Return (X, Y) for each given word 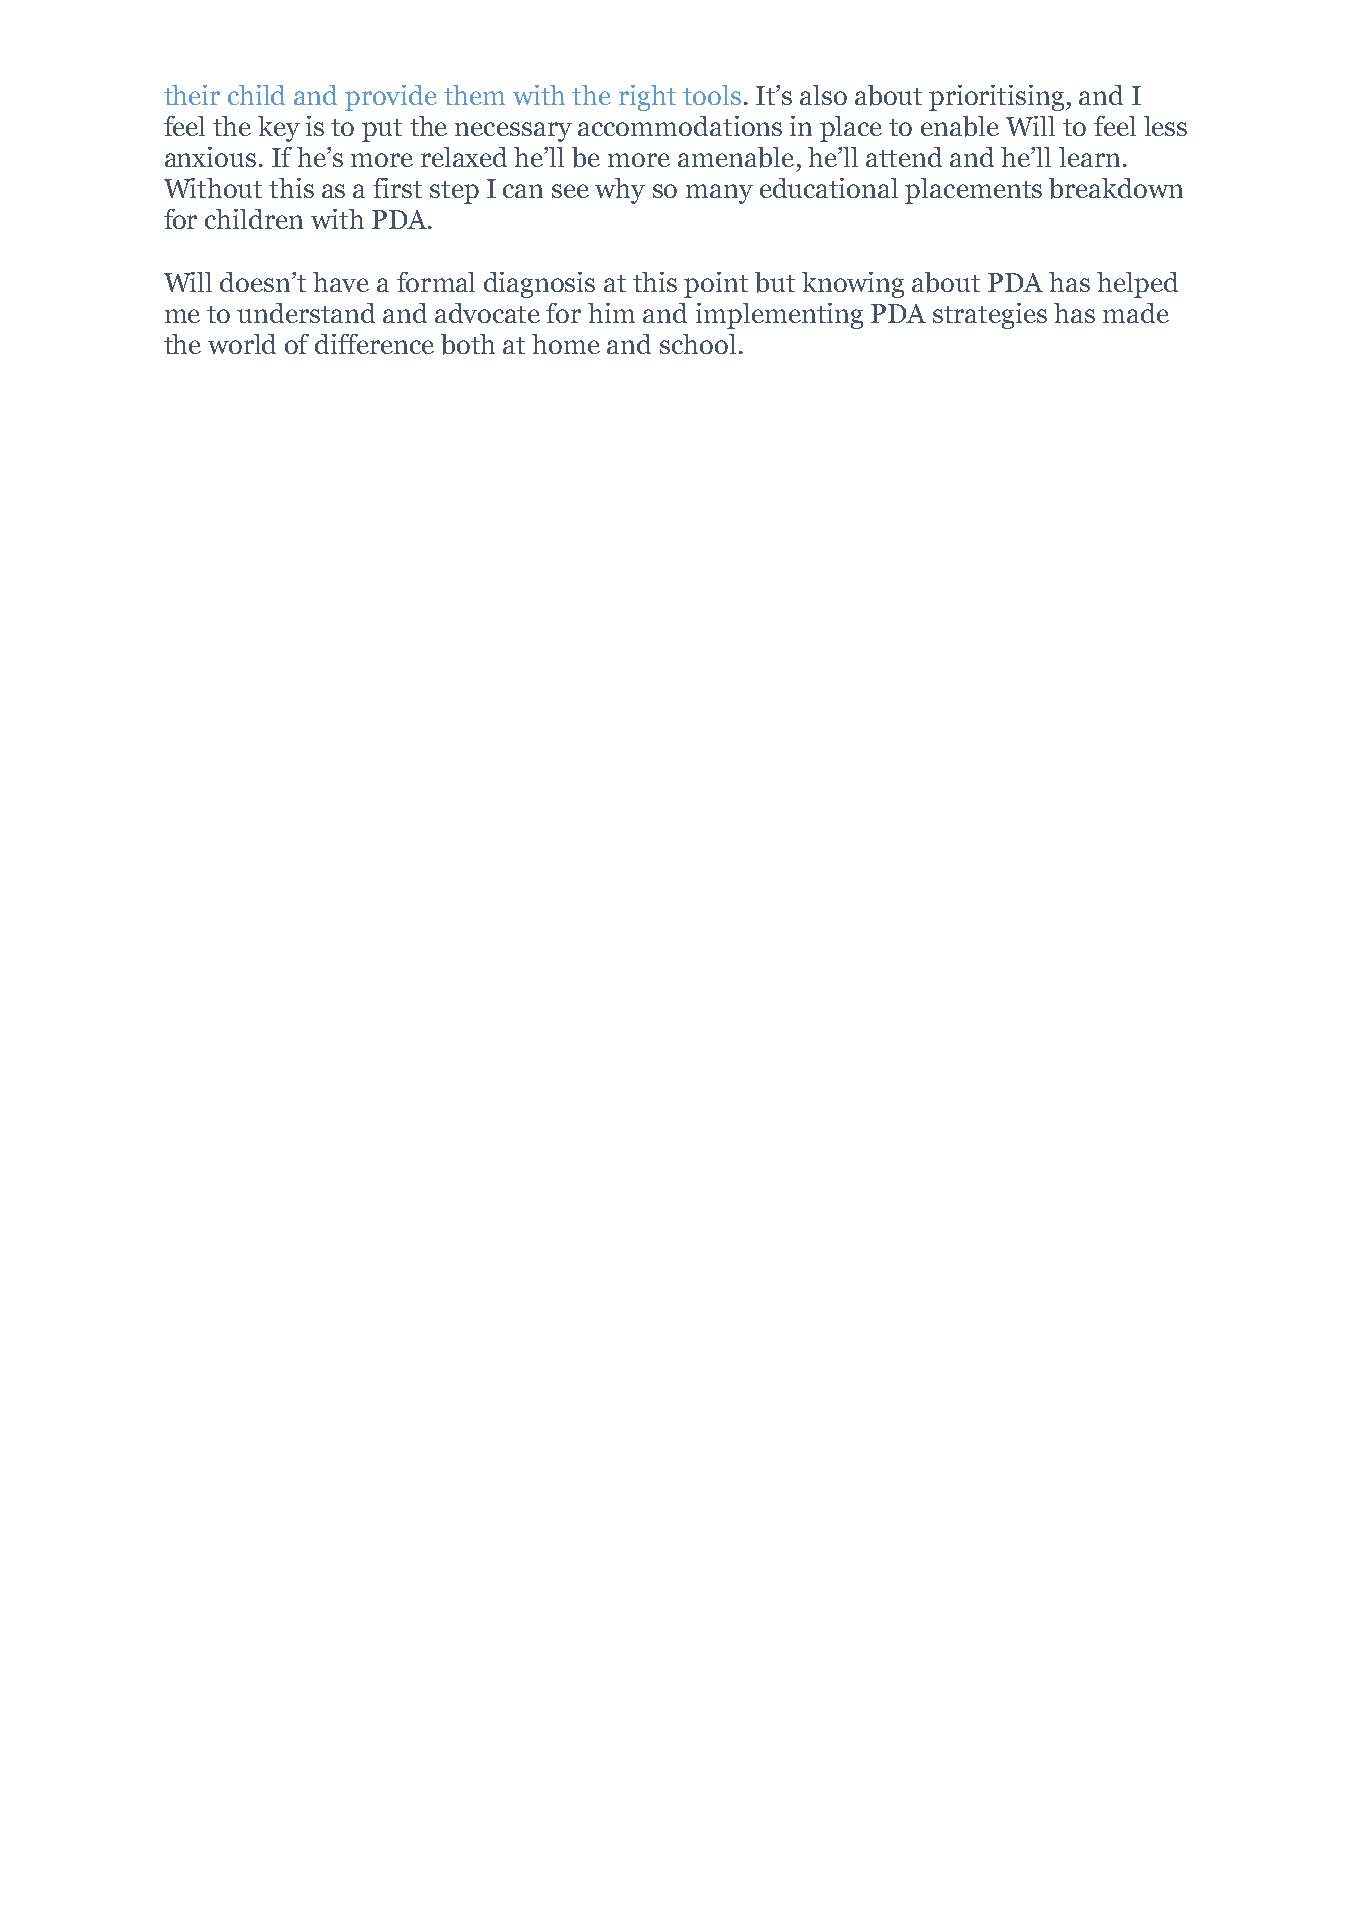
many (719, 194)
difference (374, 344)
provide (391, 98)
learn (1089, 157)
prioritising (998, 98)
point (716, 285)
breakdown (1116, 188)
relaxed (464, 157)
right (647, 98)
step (454, 192)
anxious (210, 157)
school (698, 344)
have (341, 282)
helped (1137, 285)
